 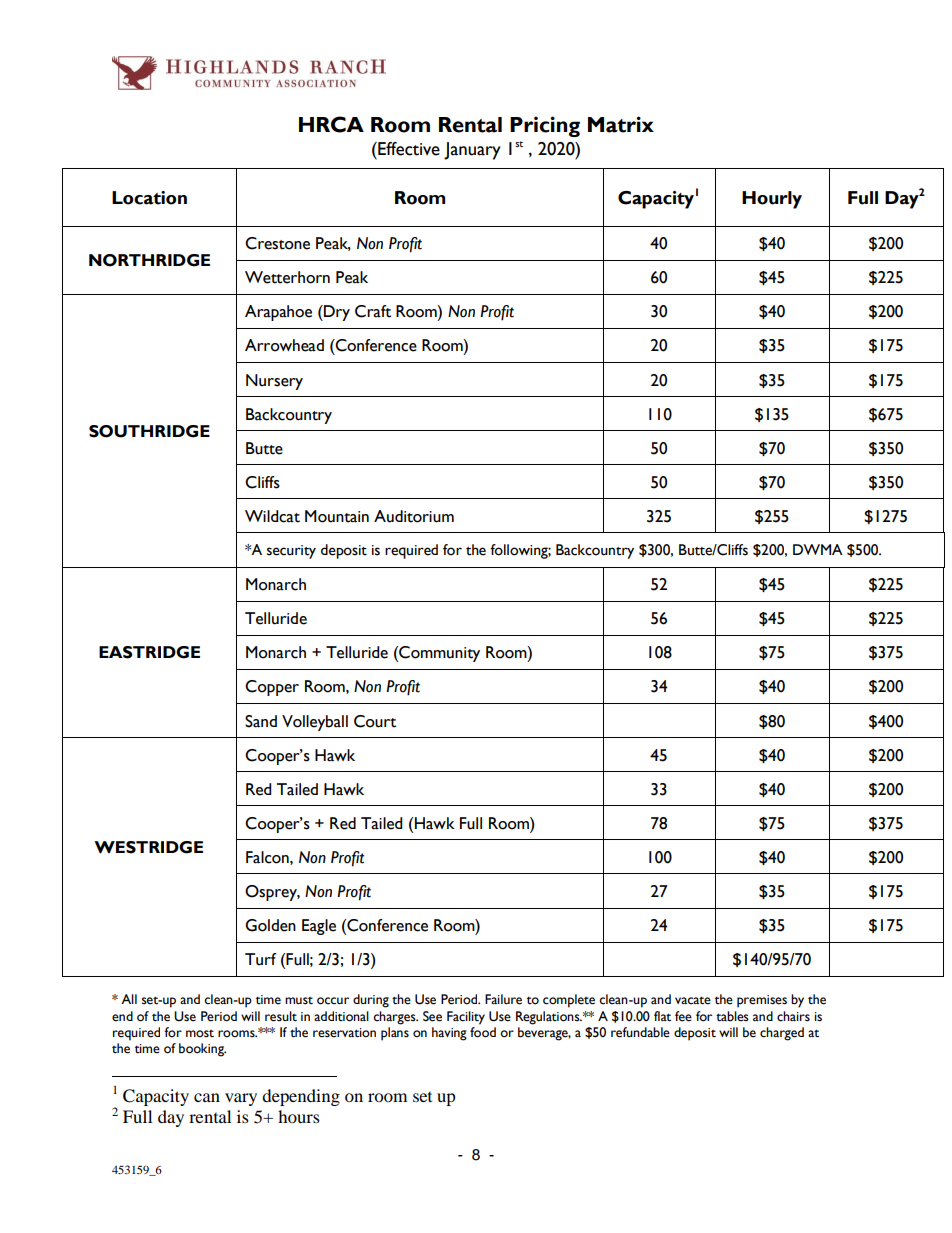 What do you see at coordinates (414, 516) in the screenshot?
I see `Auditorium` at bounding box center [414, 516].
